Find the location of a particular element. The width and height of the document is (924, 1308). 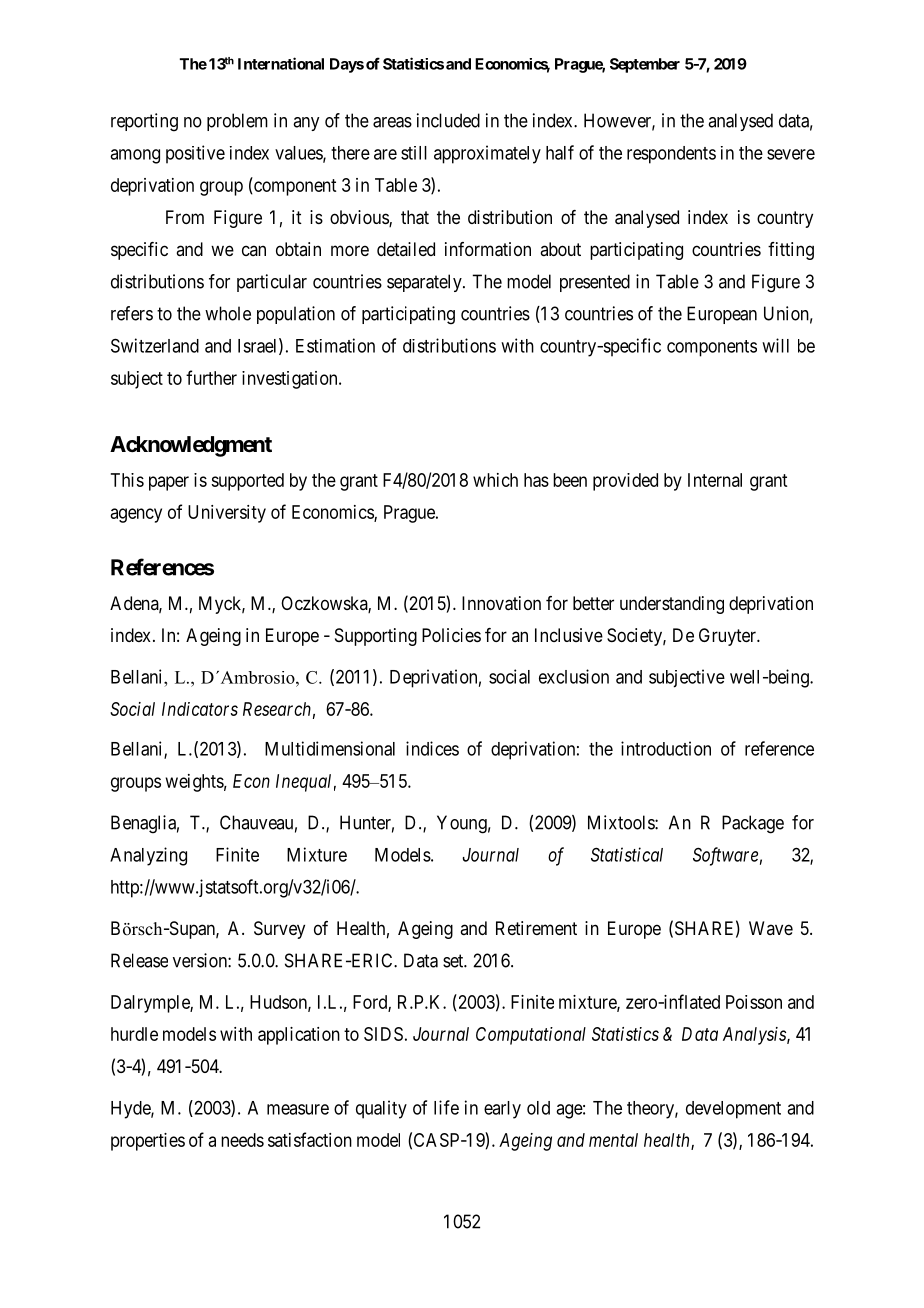

life is located at coordinates (446, 1107).
